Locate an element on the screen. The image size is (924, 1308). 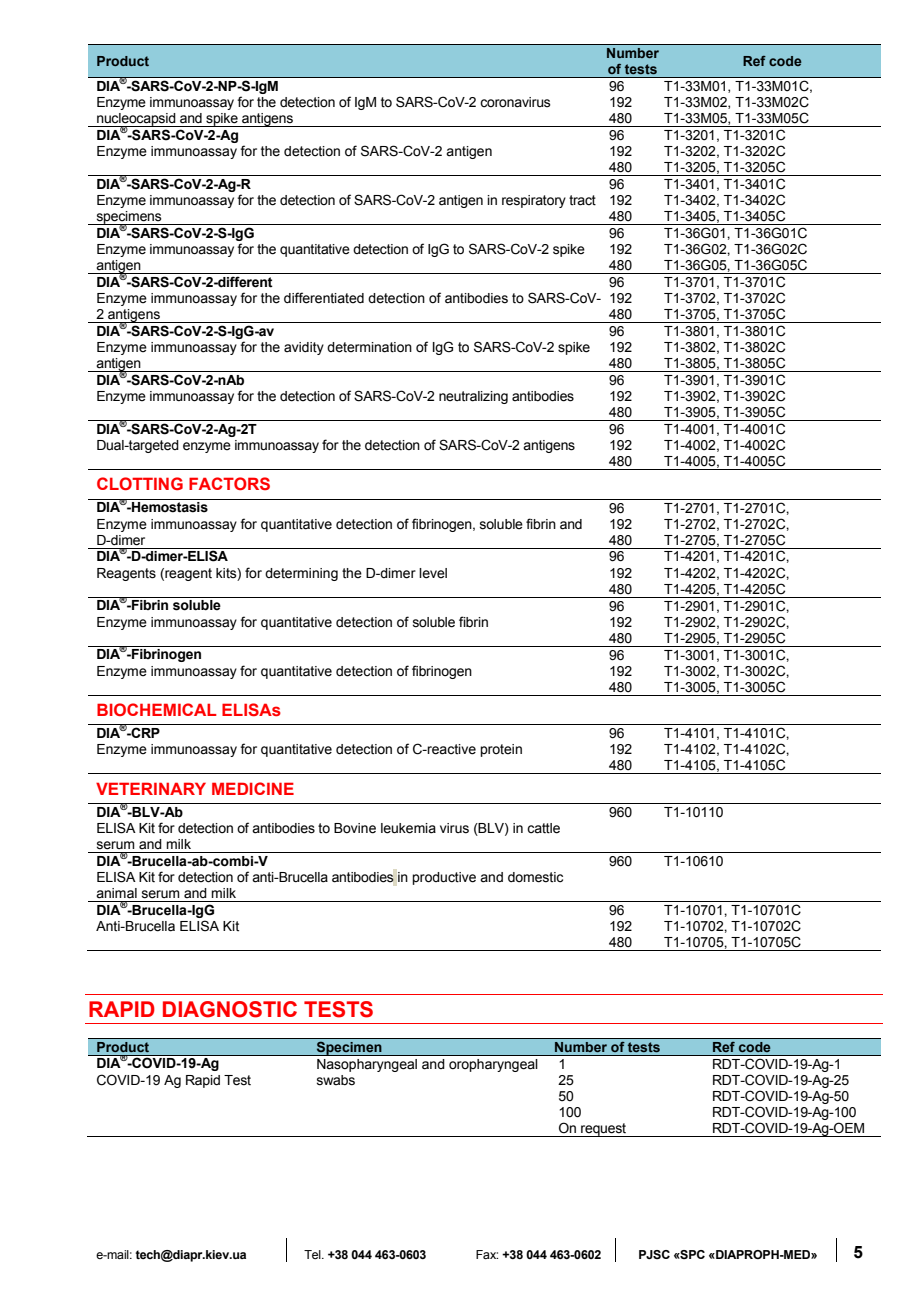
Bovine is located at coordinates (355, 828).
